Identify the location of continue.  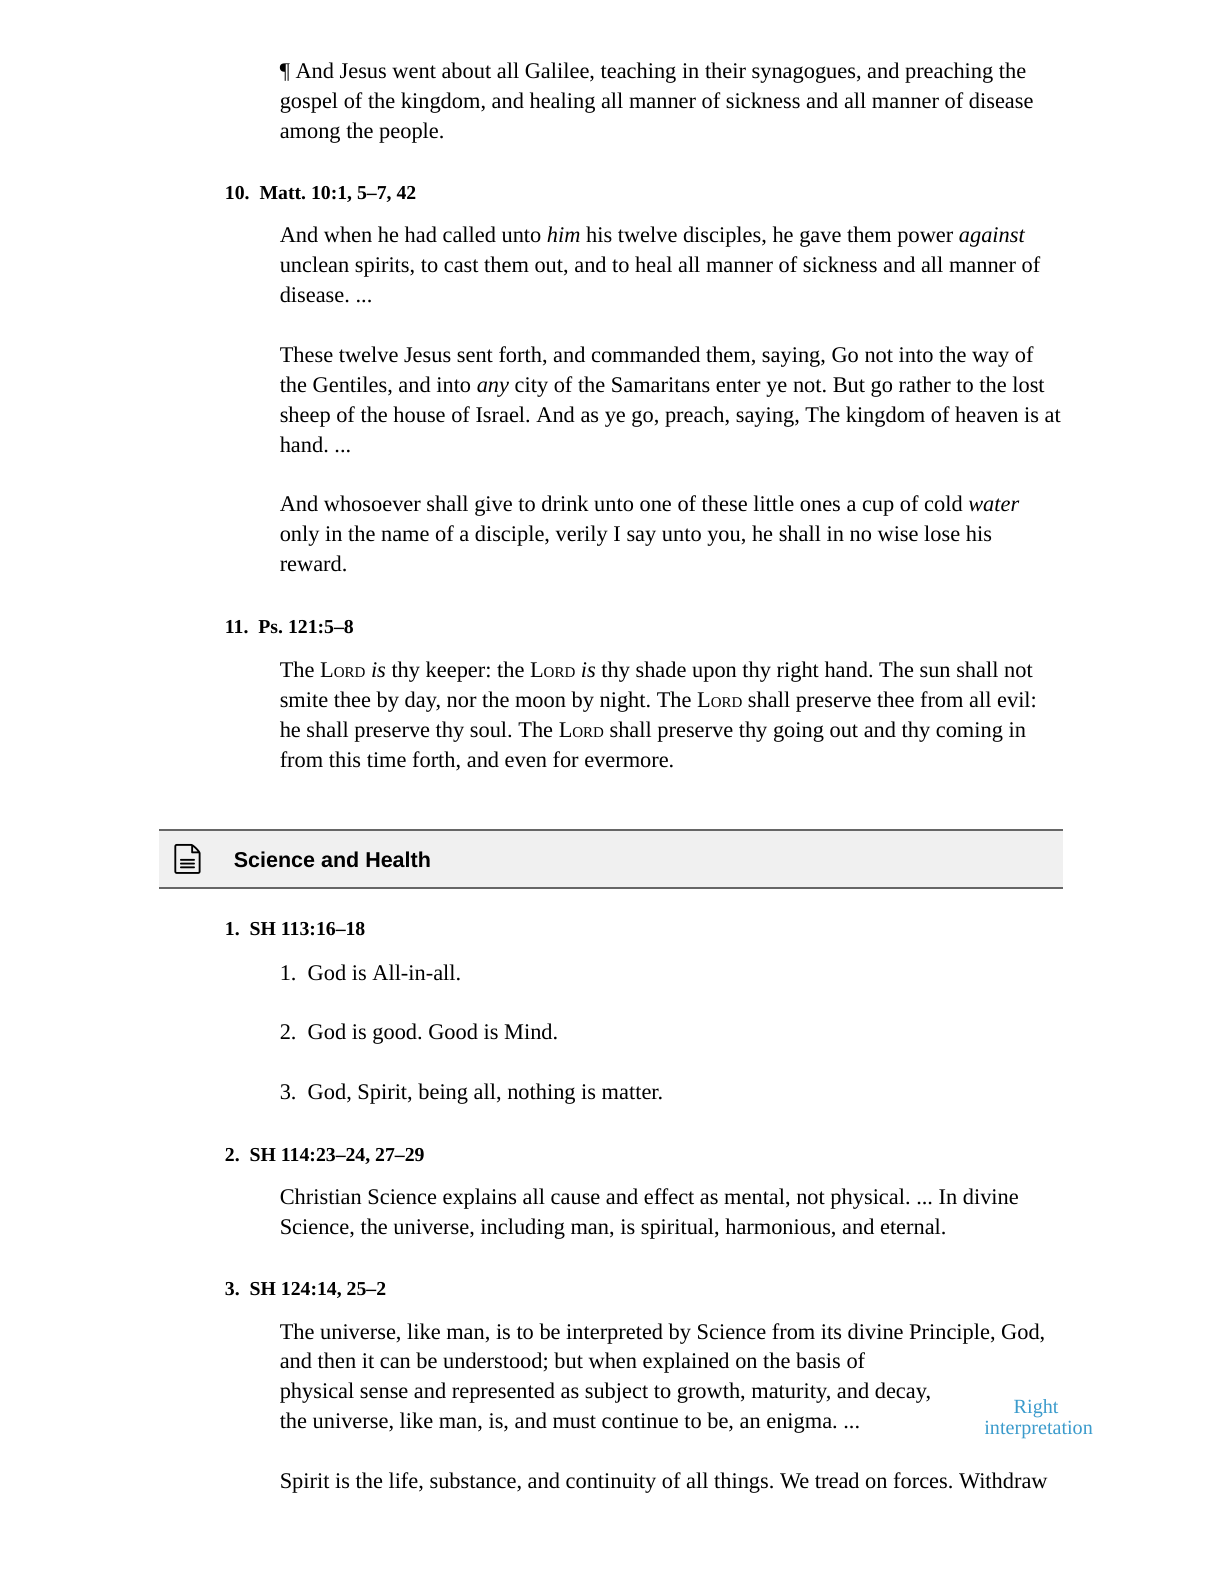
(640, 1421).
